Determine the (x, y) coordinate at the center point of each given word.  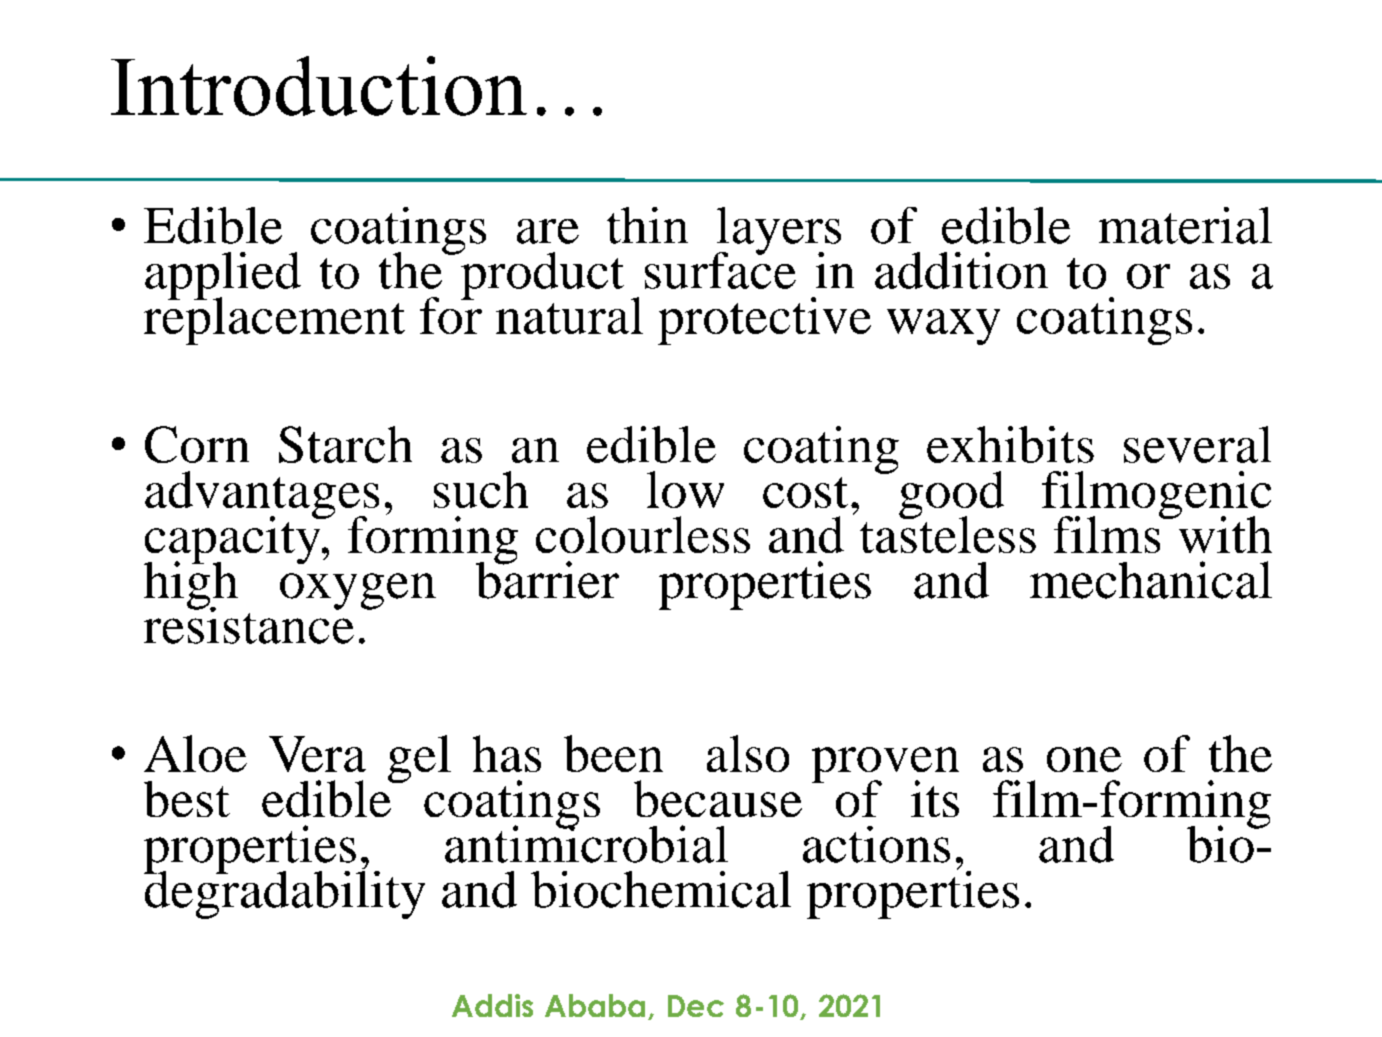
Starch (345, 444)
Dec (696, 1006)
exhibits (1010, 444)
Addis (492, 1005)
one (1084, 759)
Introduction (319, 86)
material (1185, 225)
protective (764, 321)
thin (647, 225)
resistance (249, 624)
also (748, 753)
